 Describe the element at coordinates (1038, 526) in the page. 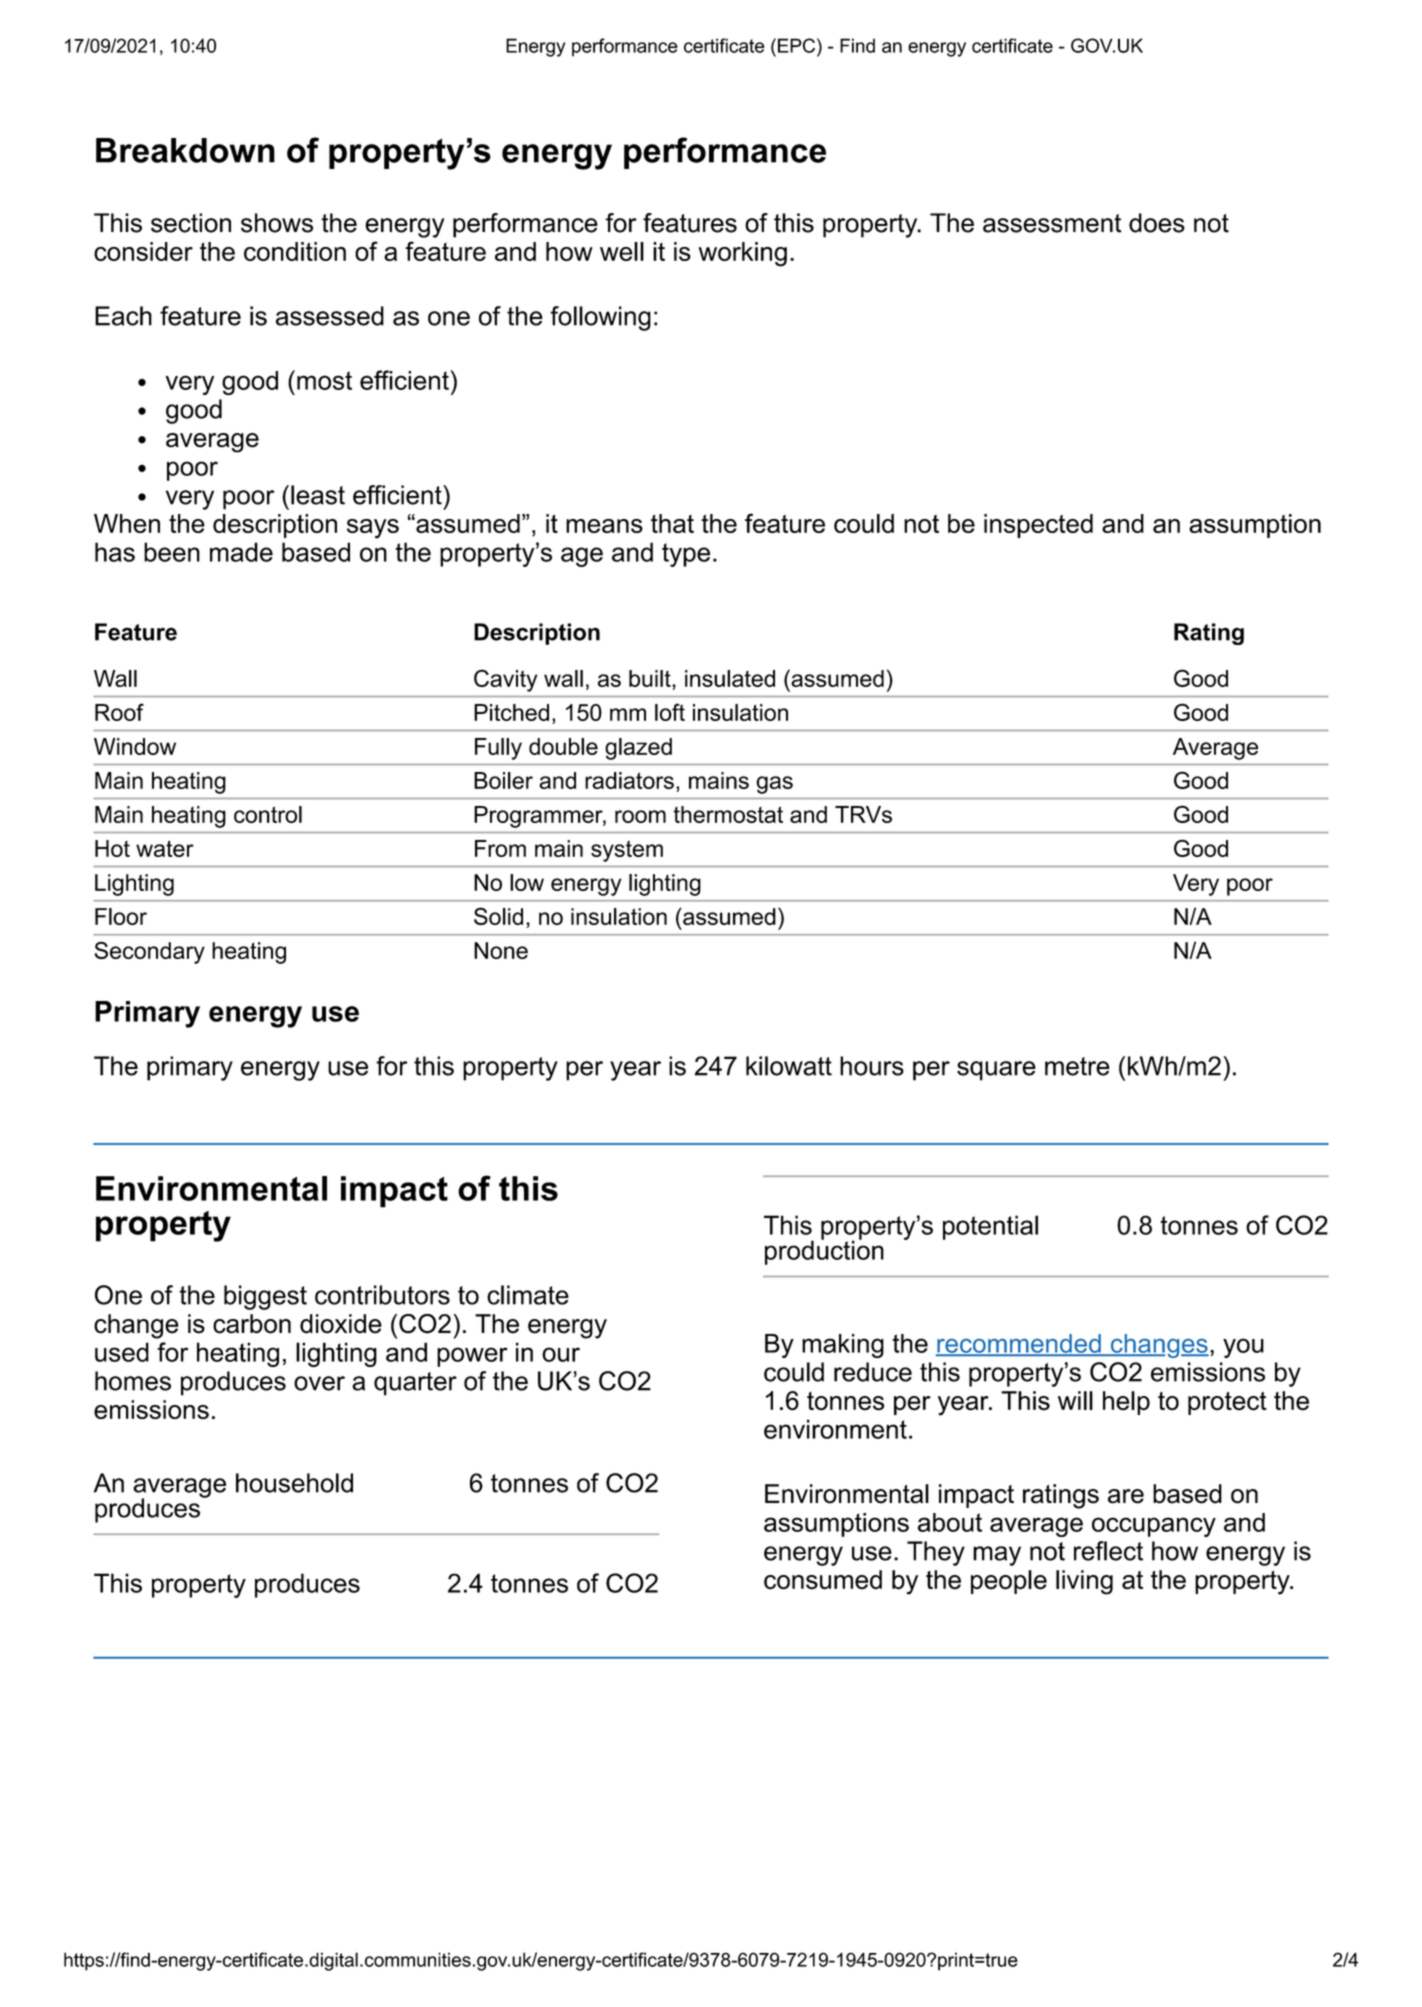

I see `inspected` at that location.
